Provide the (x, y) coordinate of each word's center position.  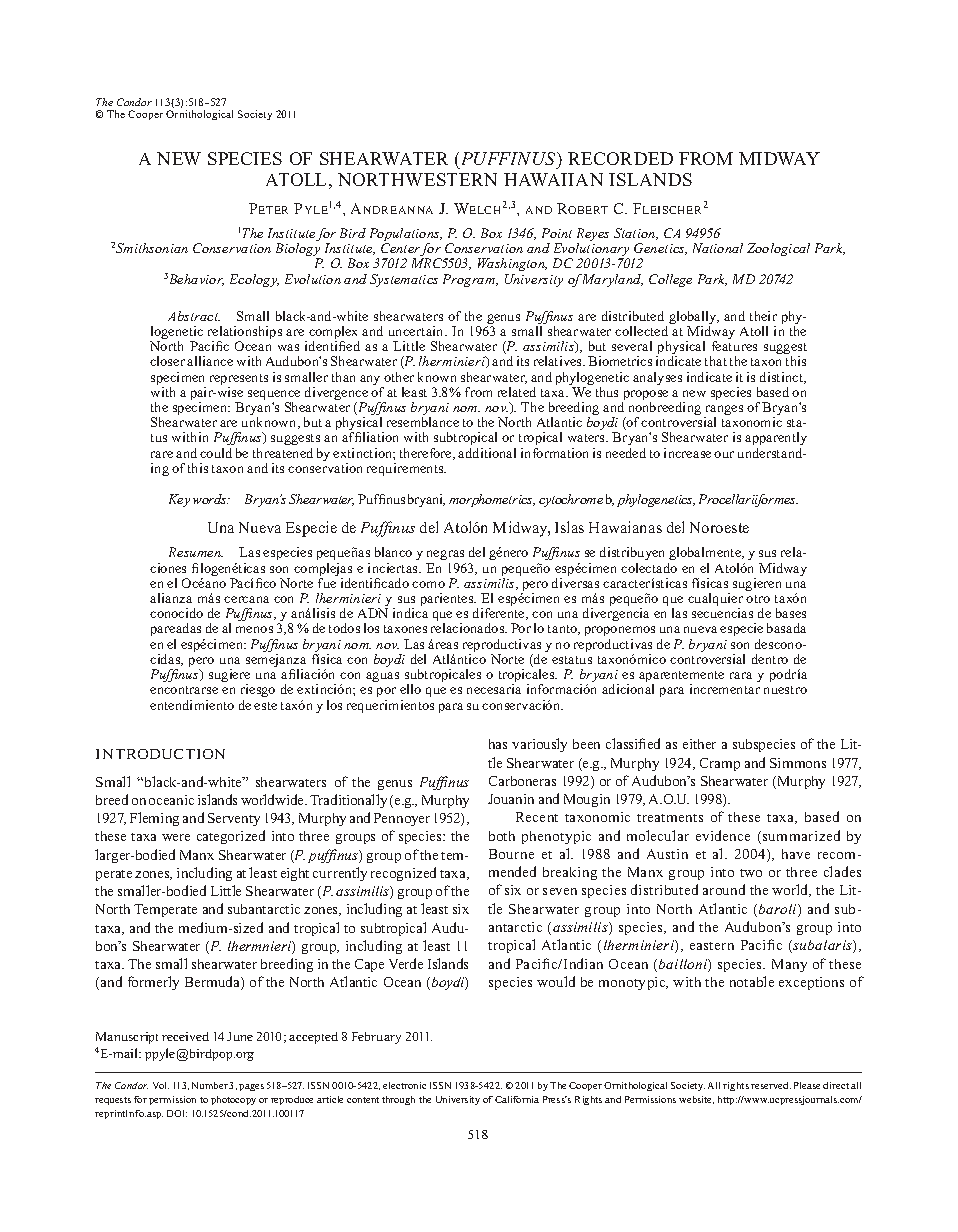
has (498, 744)
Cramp (720, 764)
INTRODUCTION (160, 754)
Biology (298, 251)
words (211, 499)
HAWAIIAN (553, 179)
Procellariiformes (748, 500)
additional (487, 453)
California (517, 1099)
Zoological (778, 249)
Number (211, 1085)
